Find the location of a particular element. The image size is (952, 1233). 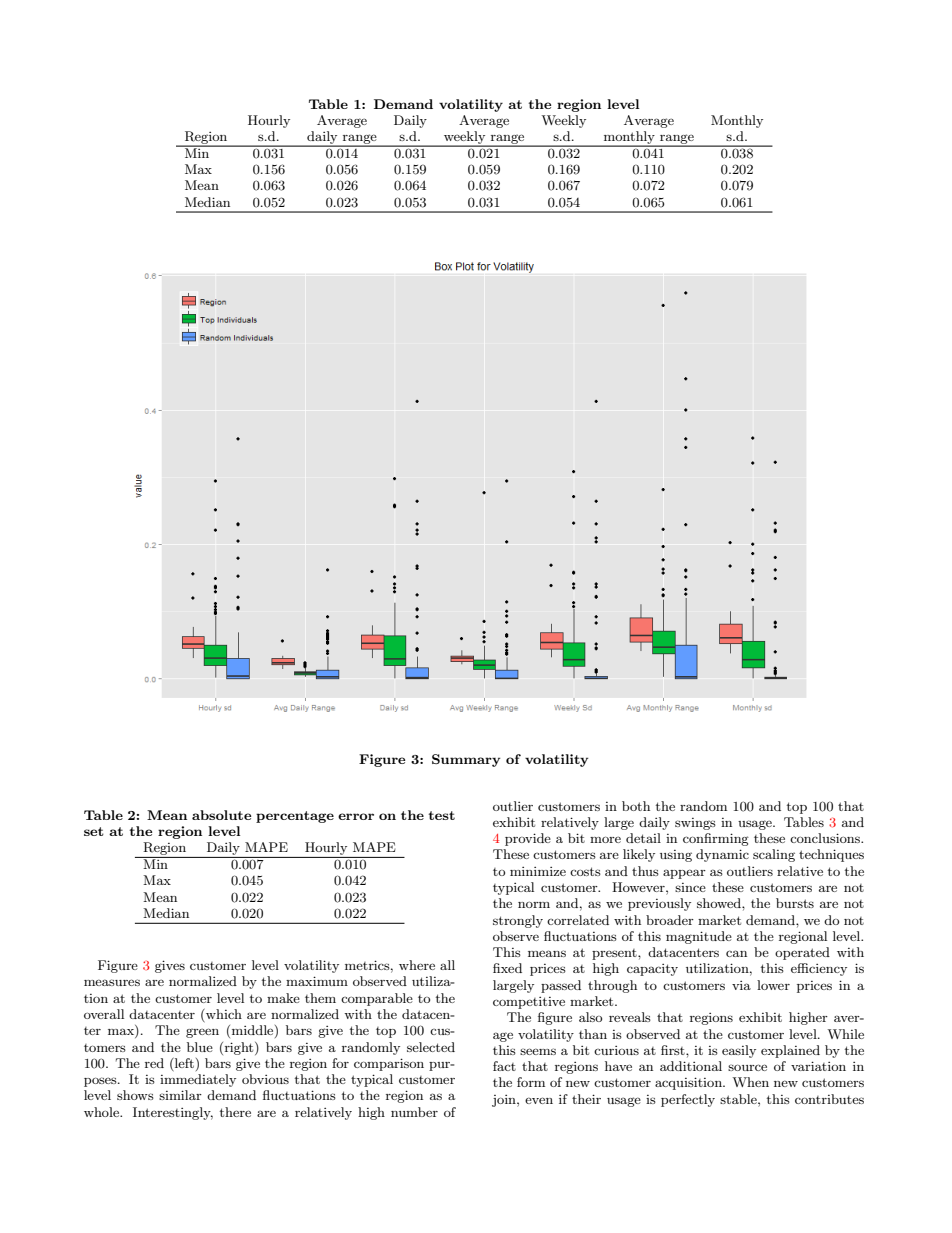

both is located at coordinates (636, 806).
